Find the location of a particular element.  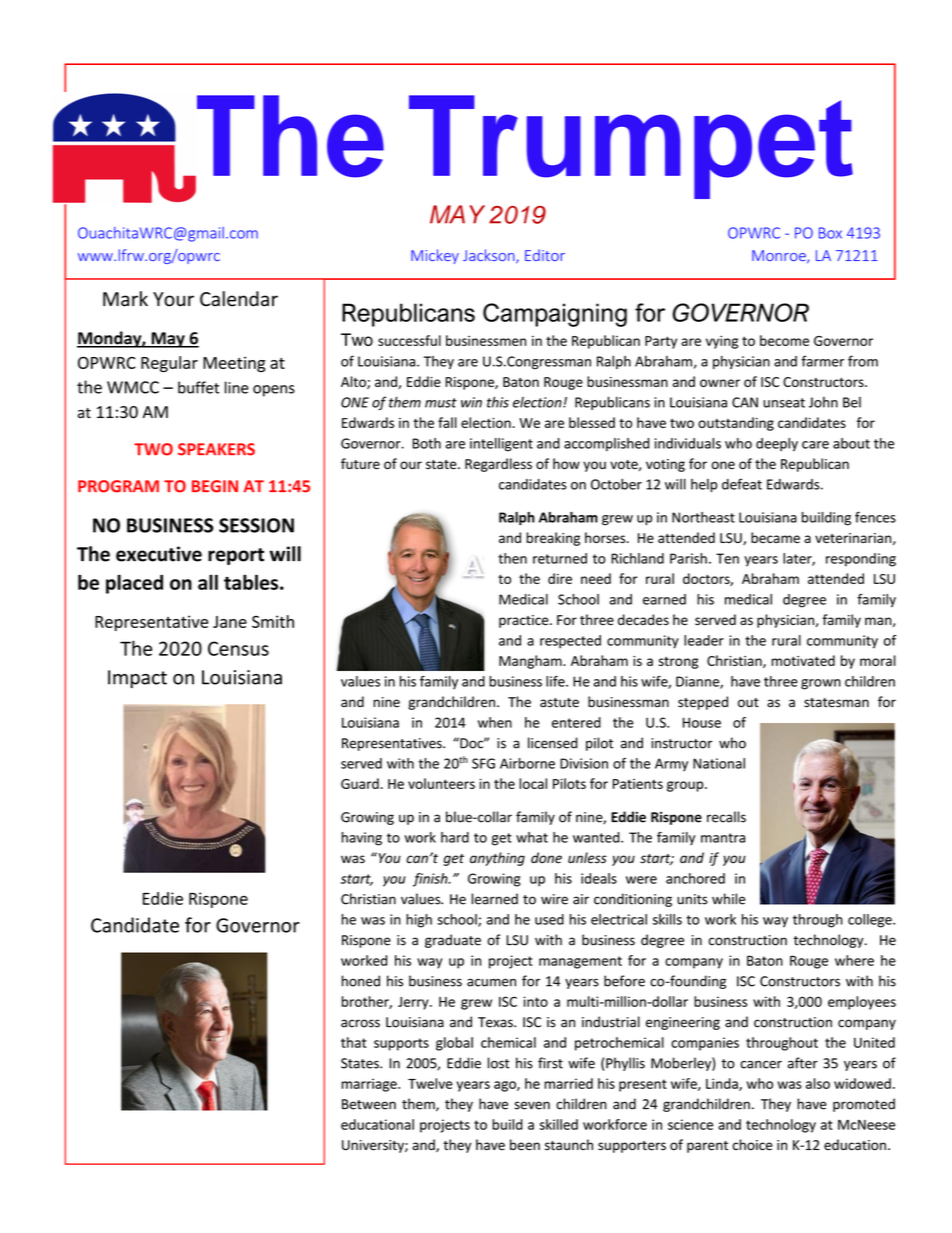

motivated is located at coordinates (803, 660).
